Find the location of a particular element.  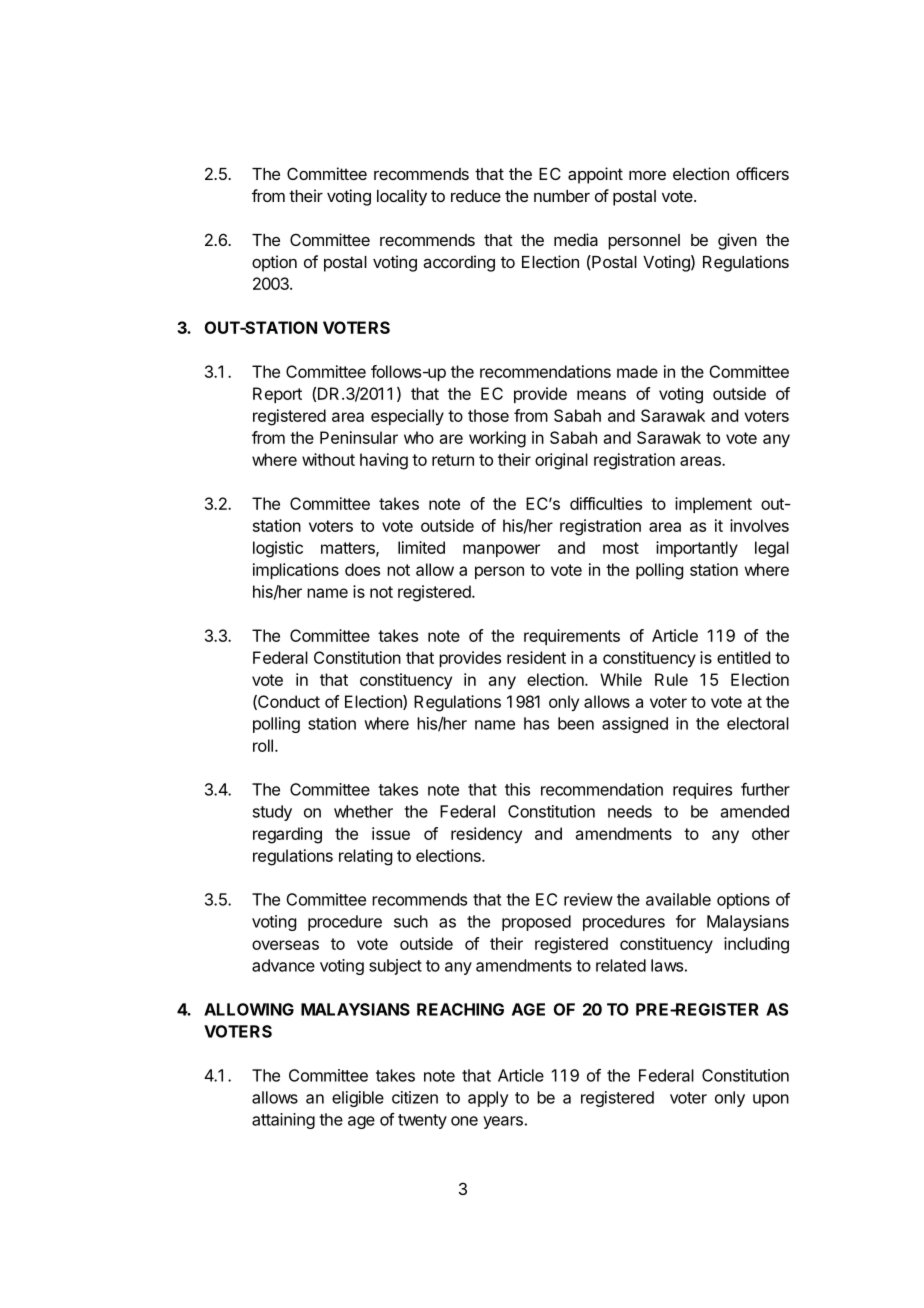

upon is located at coordinates (771, 1100).
